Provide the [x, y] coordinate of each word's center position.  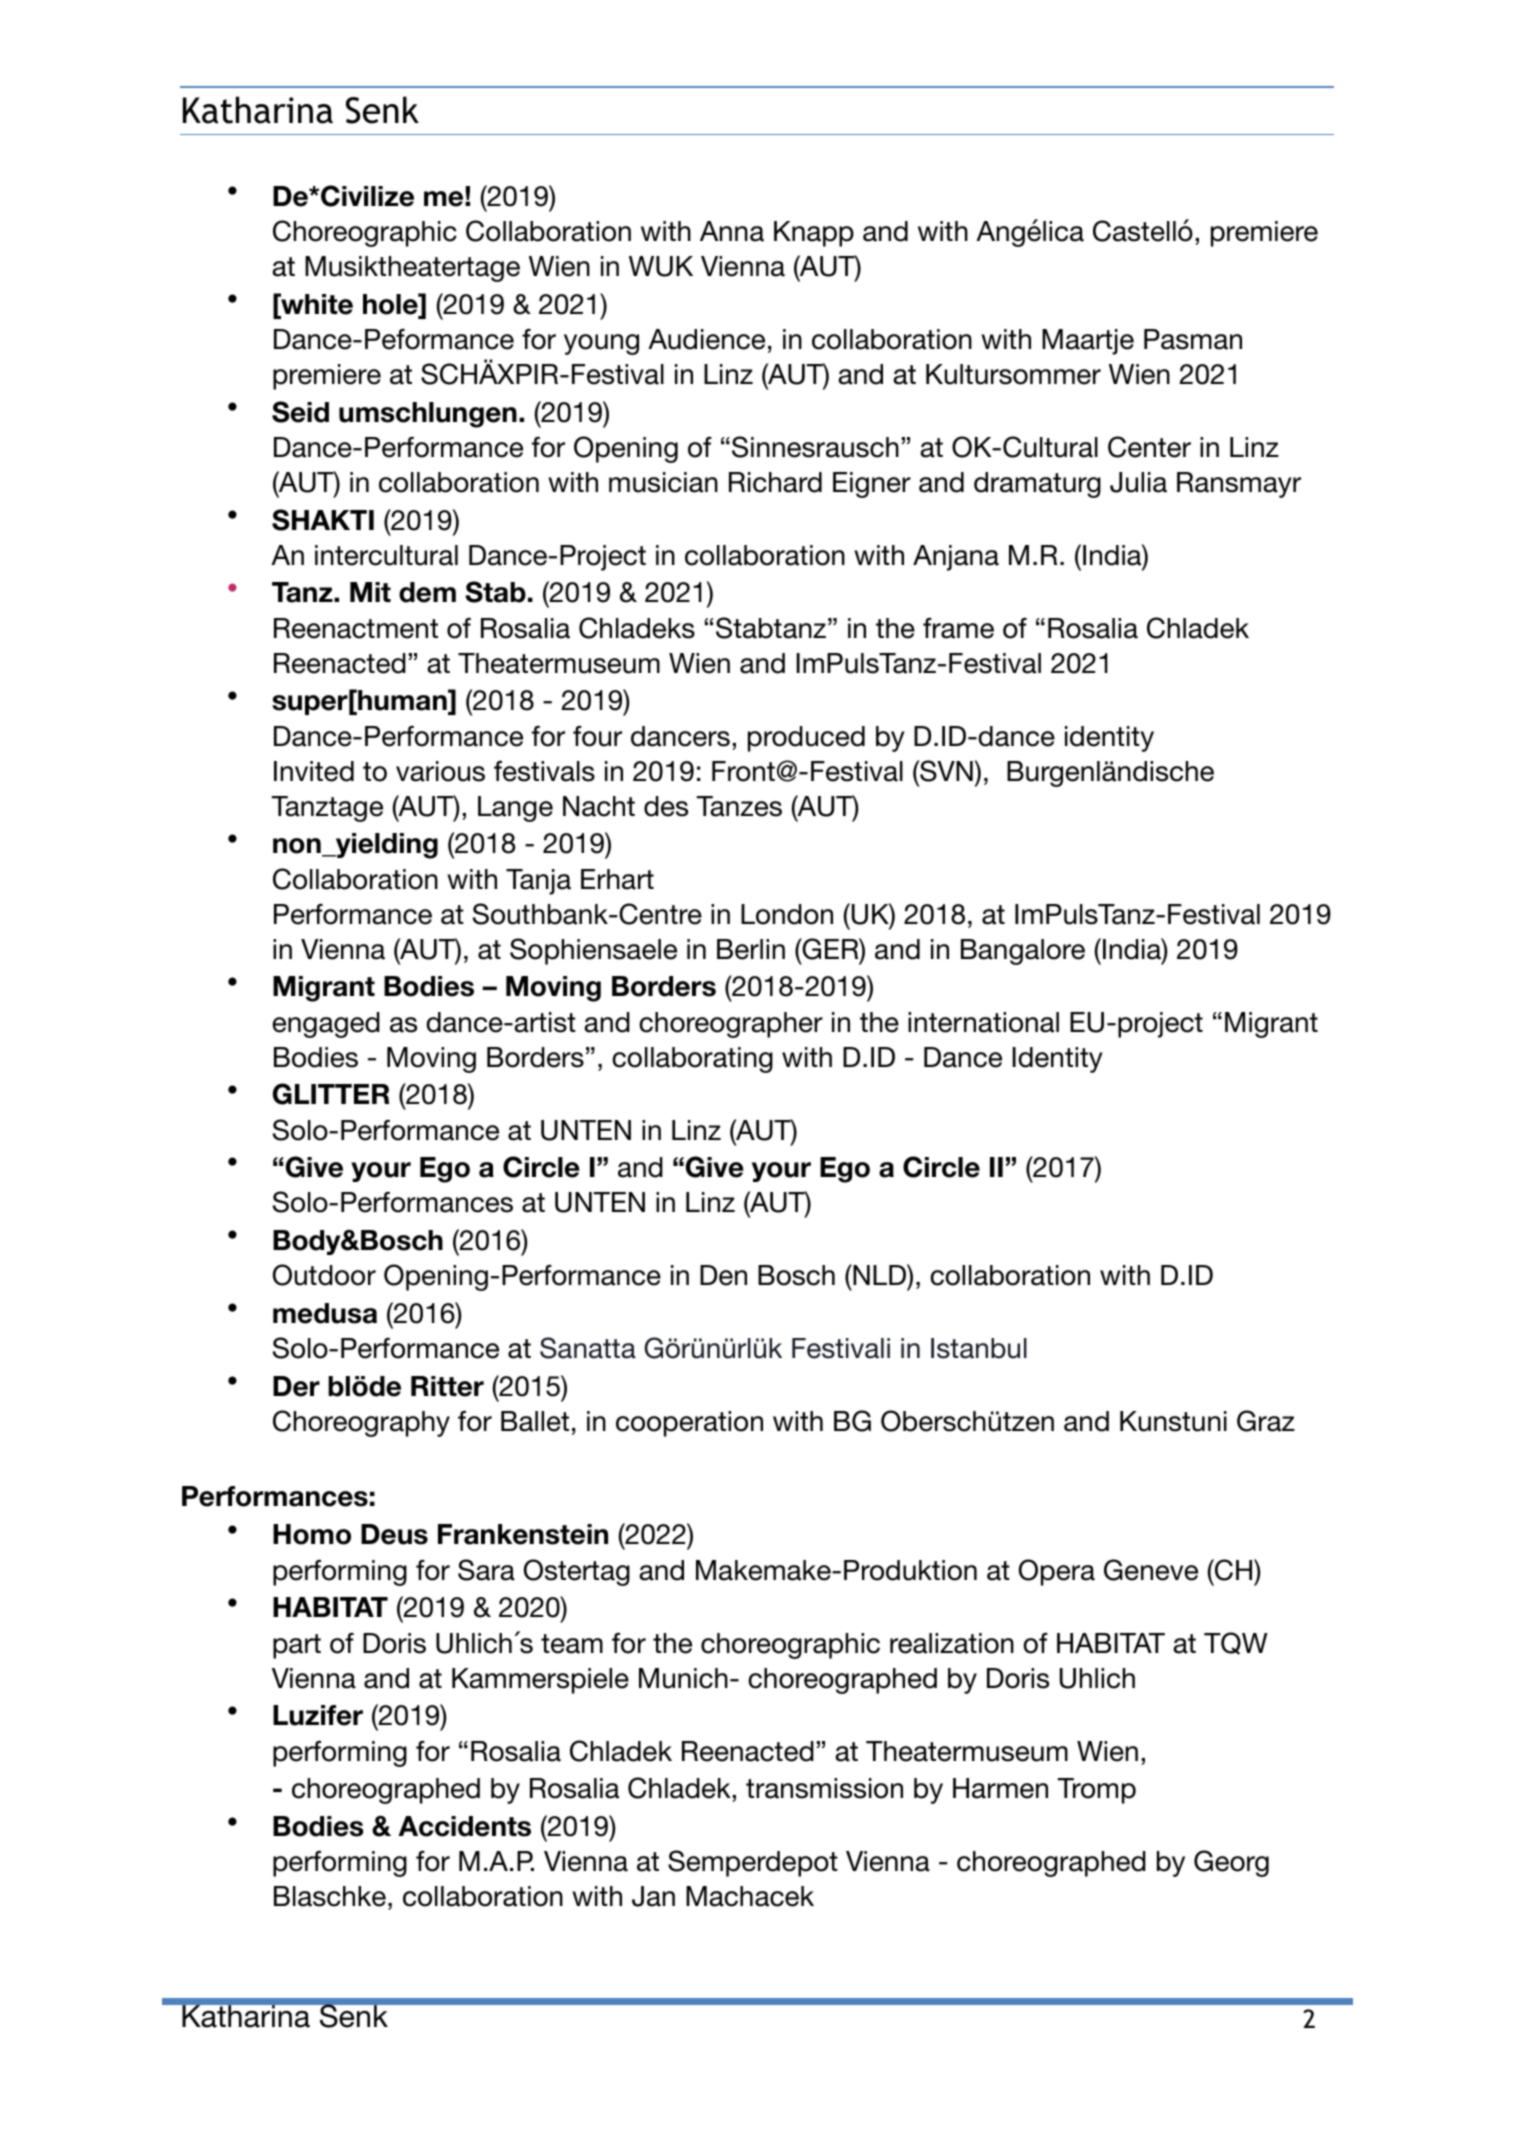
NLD [879, 1274]
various [440, 771]
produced [806, 739]
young [601, 344]
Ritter [447, 1386]
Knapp [814, 234]
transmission [824, 1788]
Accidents [464, 1826]
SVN [945, 771]
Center [1149, 447]
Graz [1266, 1421]
